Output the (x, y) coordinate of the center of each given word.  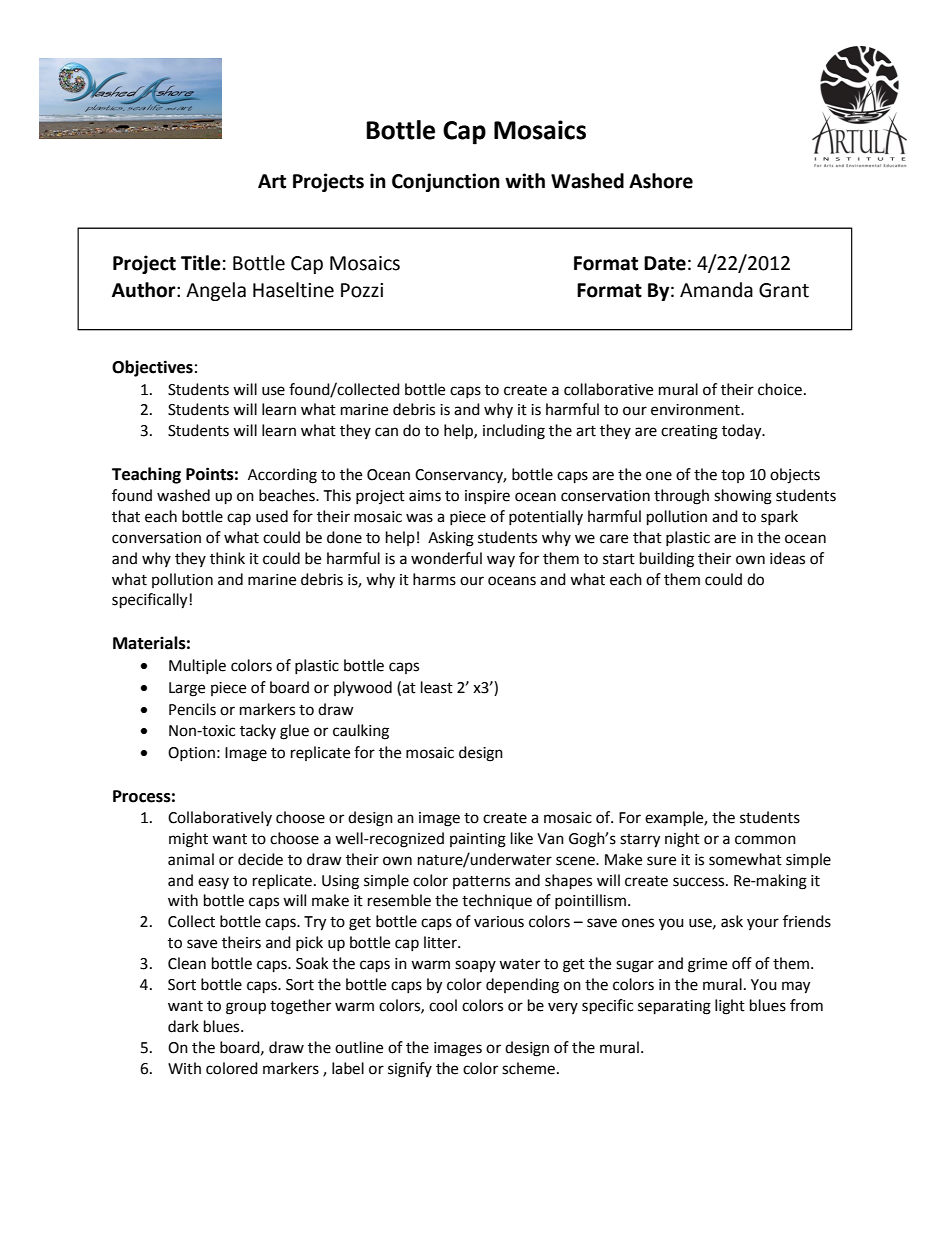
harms (434, 579)
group (246, 1008)
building (667, 560)
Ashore (661, 181)
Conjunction (446, 182)
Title (201, 263)
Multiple (197, 666)
